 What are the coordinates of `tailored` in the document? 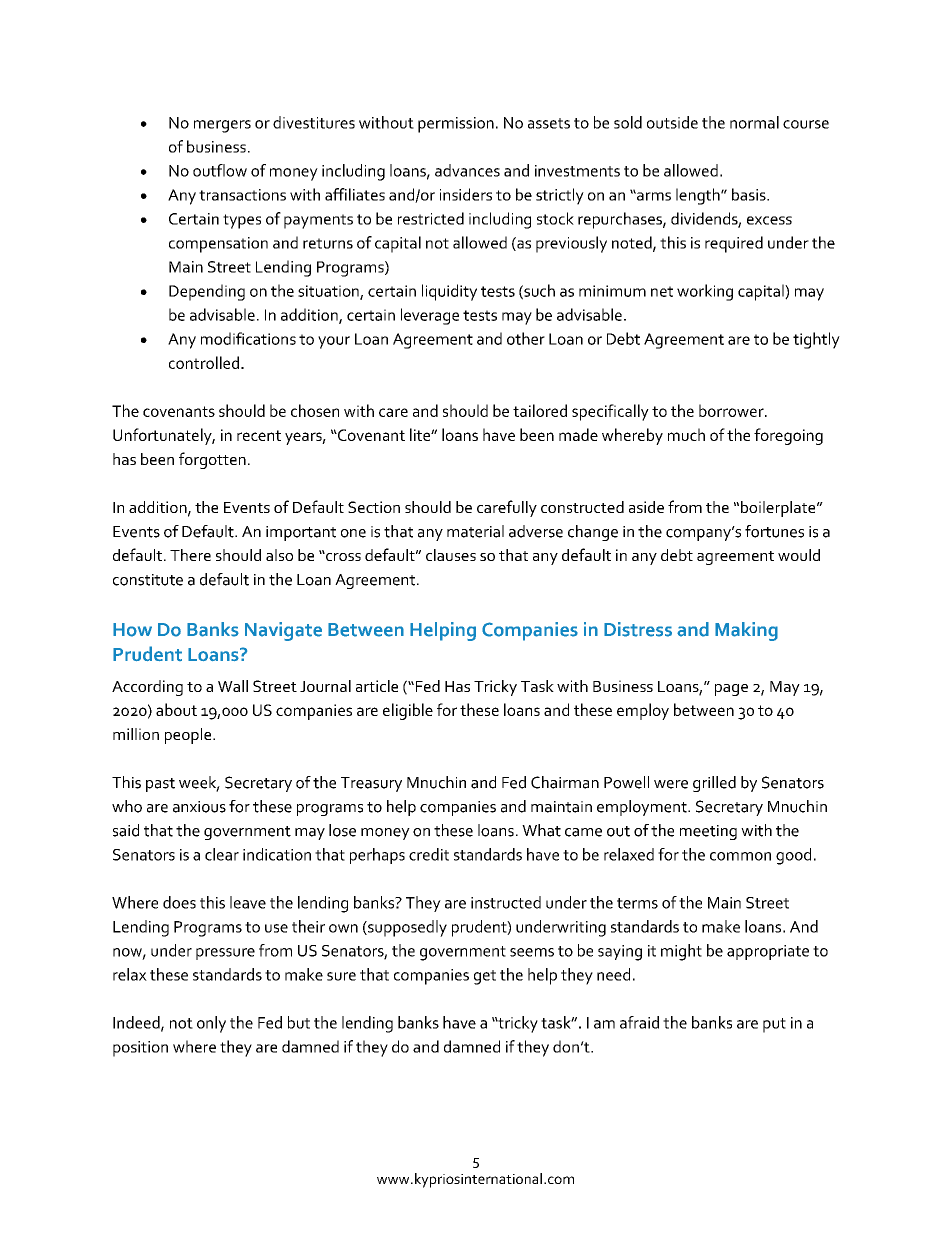 It's located at (540, 410).
